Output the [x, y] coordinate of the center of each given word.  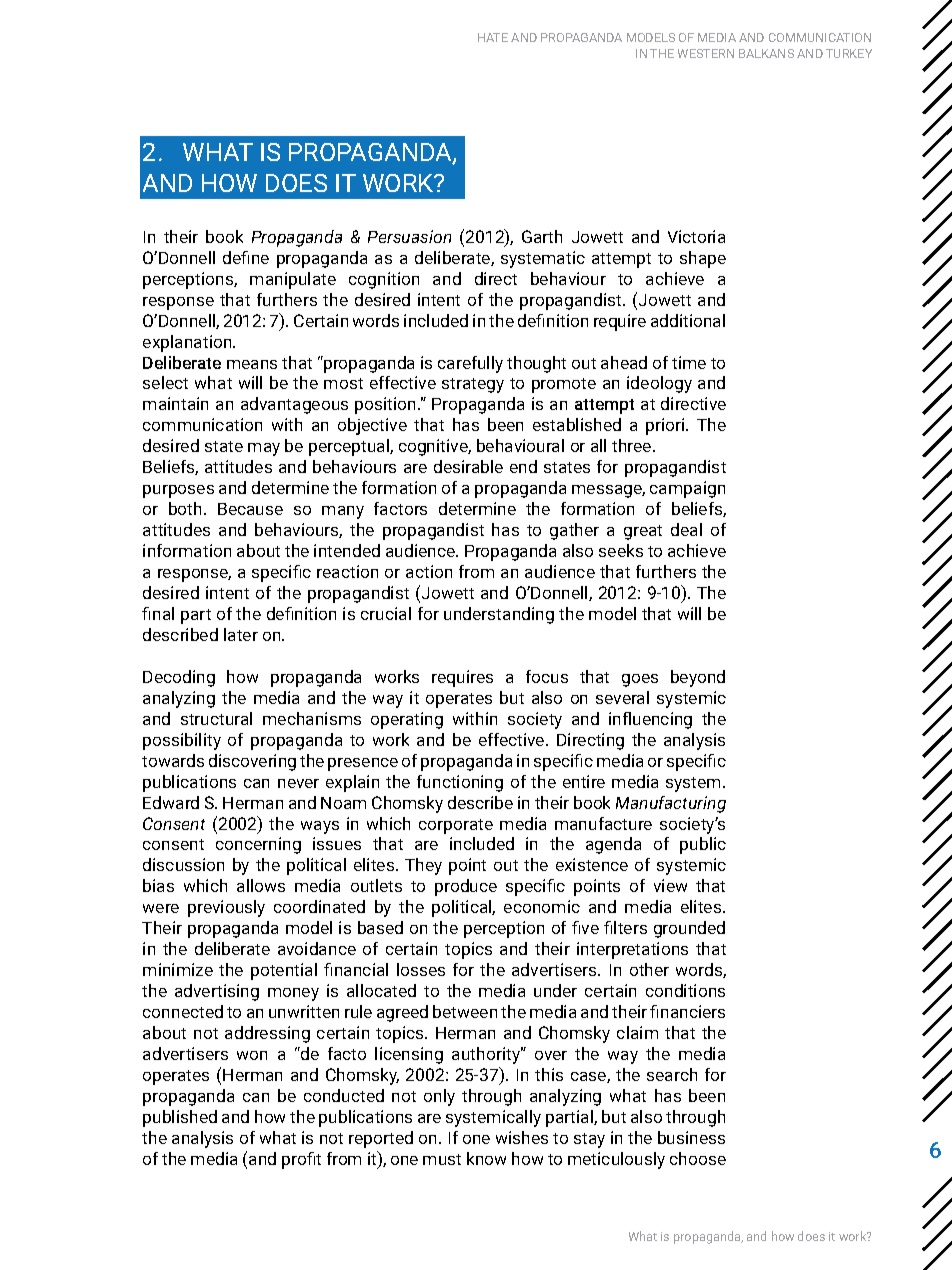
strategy [473, 385]
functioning [460, 783]
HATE [493, 37]
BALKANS [766, 53]
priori [666, 426]
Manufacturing [671, 804]
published [180, 1118]
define [246, 257]
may [264, 449]
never [298, 783]
